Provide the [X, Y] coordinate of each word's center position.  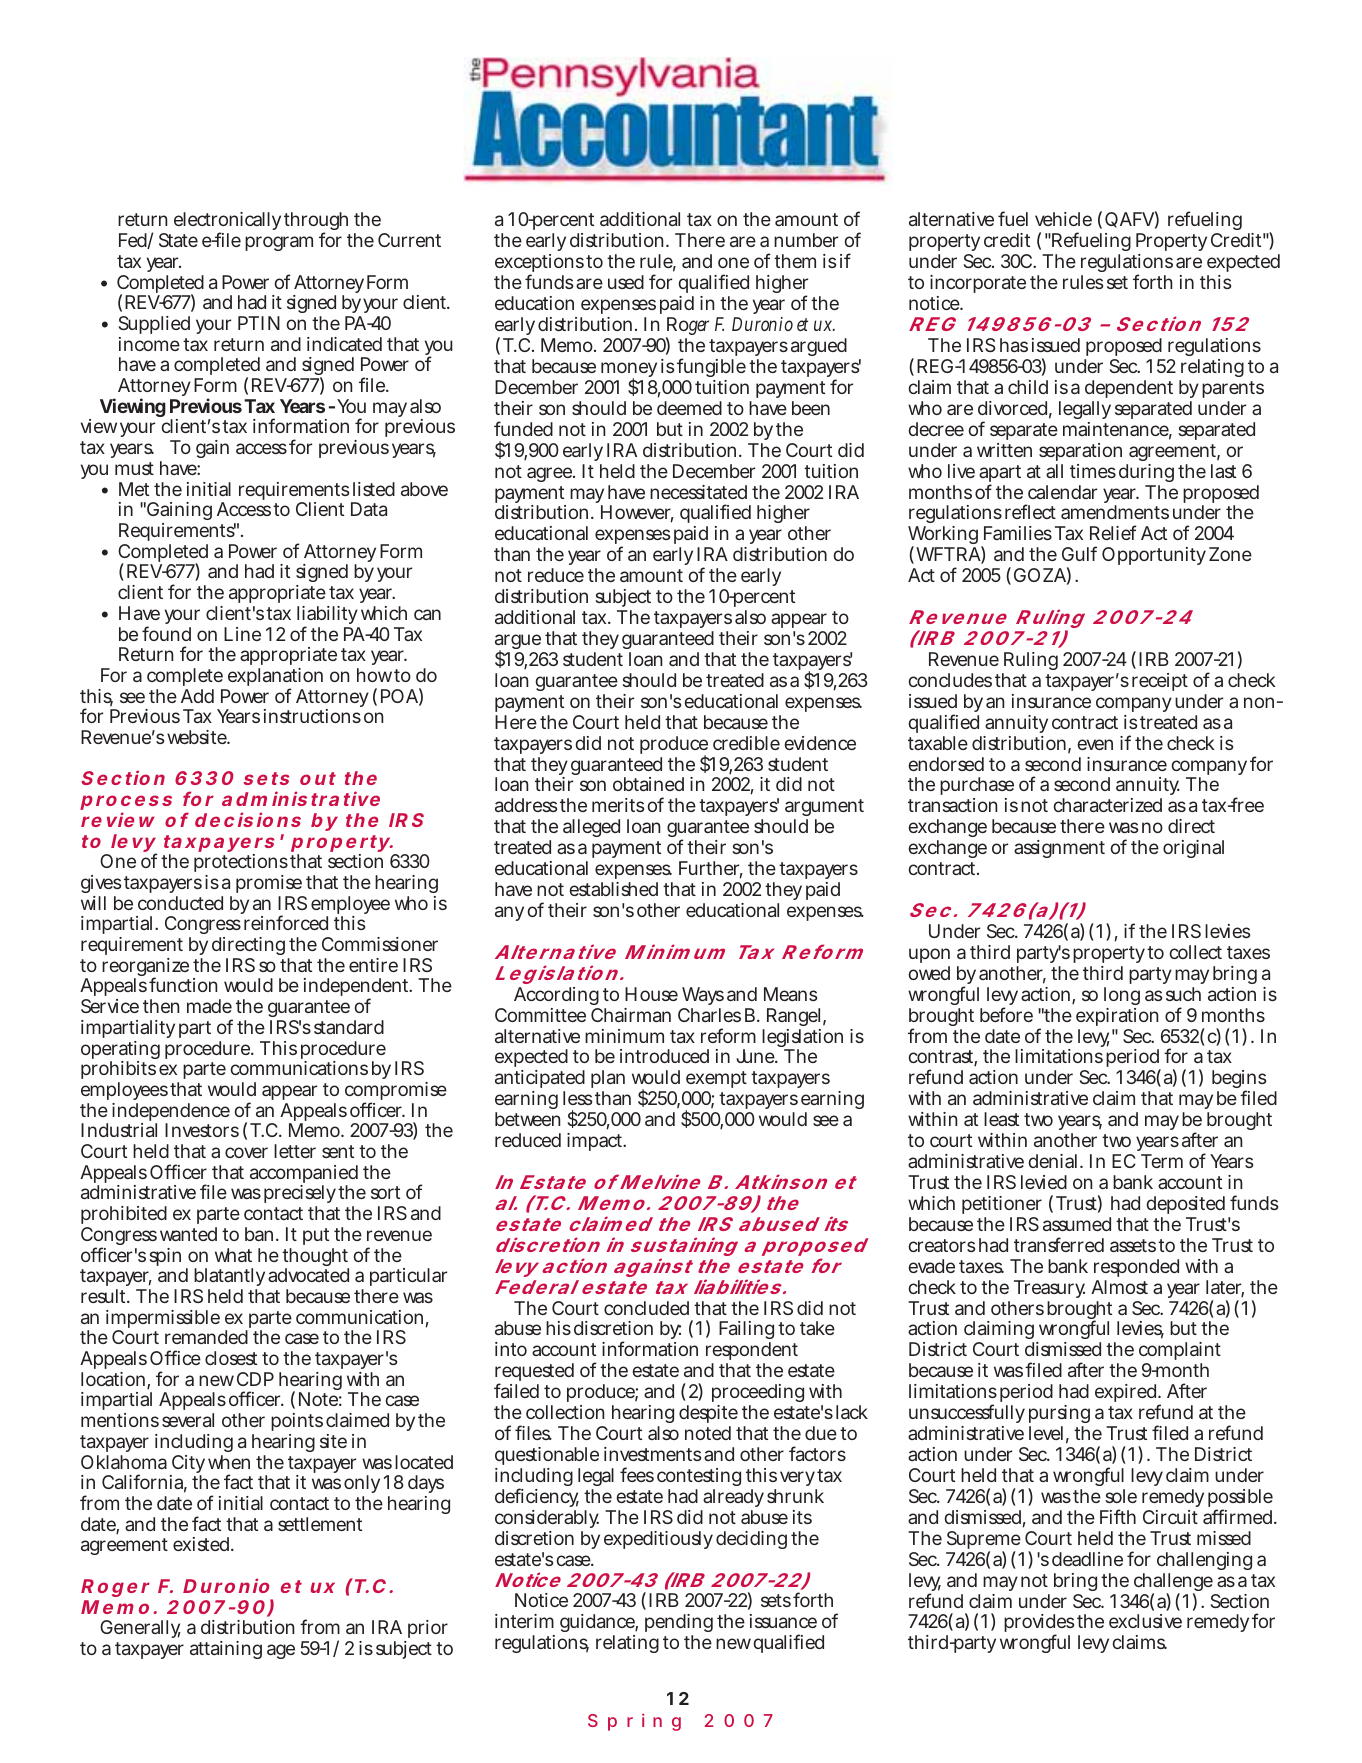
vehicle [1063, 219]
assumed [1077, 1224]
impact [596, 1142]
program [279, 243]
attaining [226, 1650]
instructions [312, 716]
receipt [1160, 682]
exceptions [539, 265]
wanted [188, 1234]
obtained [648, 784]
